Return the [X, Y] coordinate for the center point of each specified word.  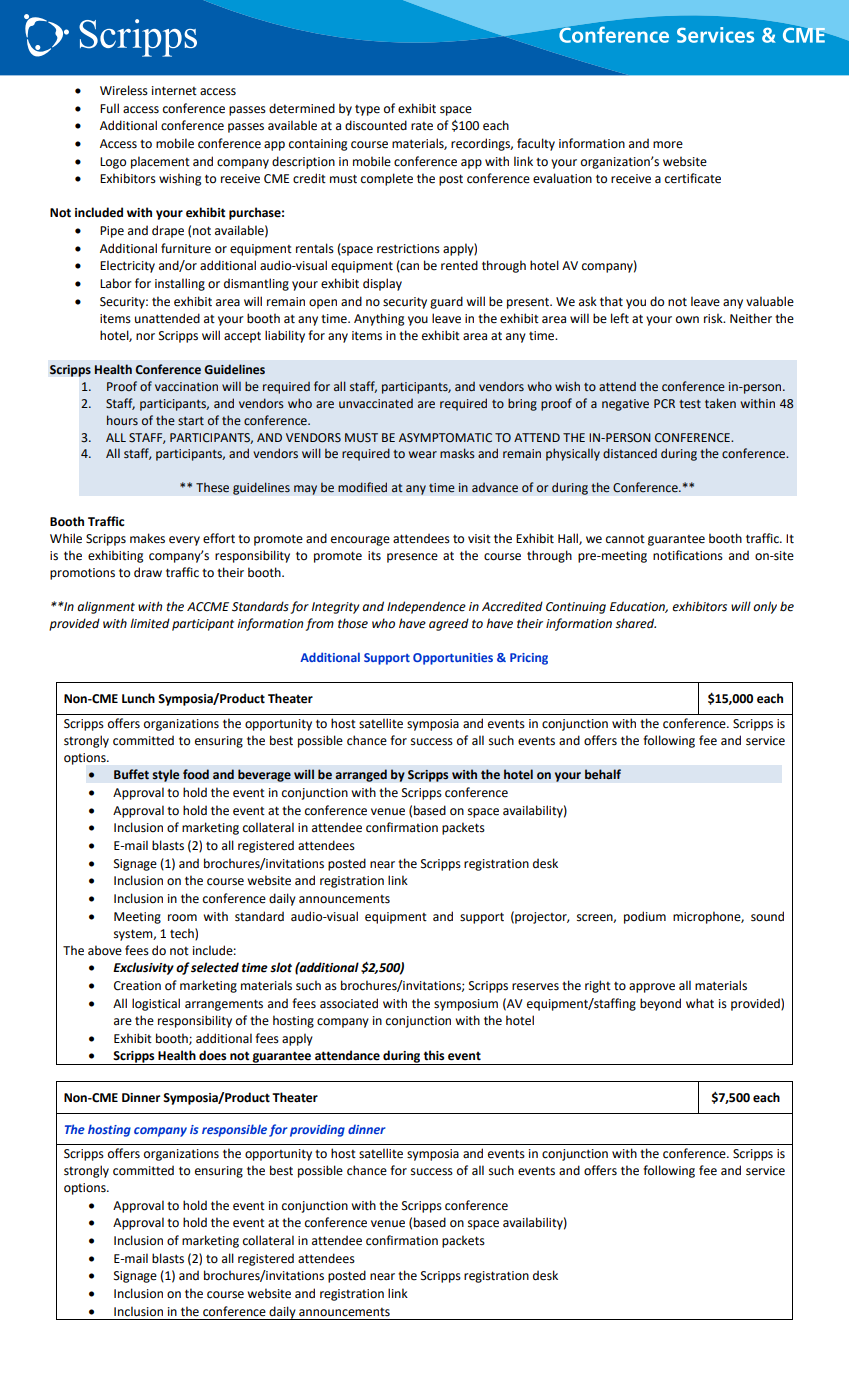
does [212, 1055]
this [434, 1055]
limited [150, 623]
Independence [426, 607]
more [668, 145]
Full [109, 108]
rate [422, 126]
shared [635, 623]
